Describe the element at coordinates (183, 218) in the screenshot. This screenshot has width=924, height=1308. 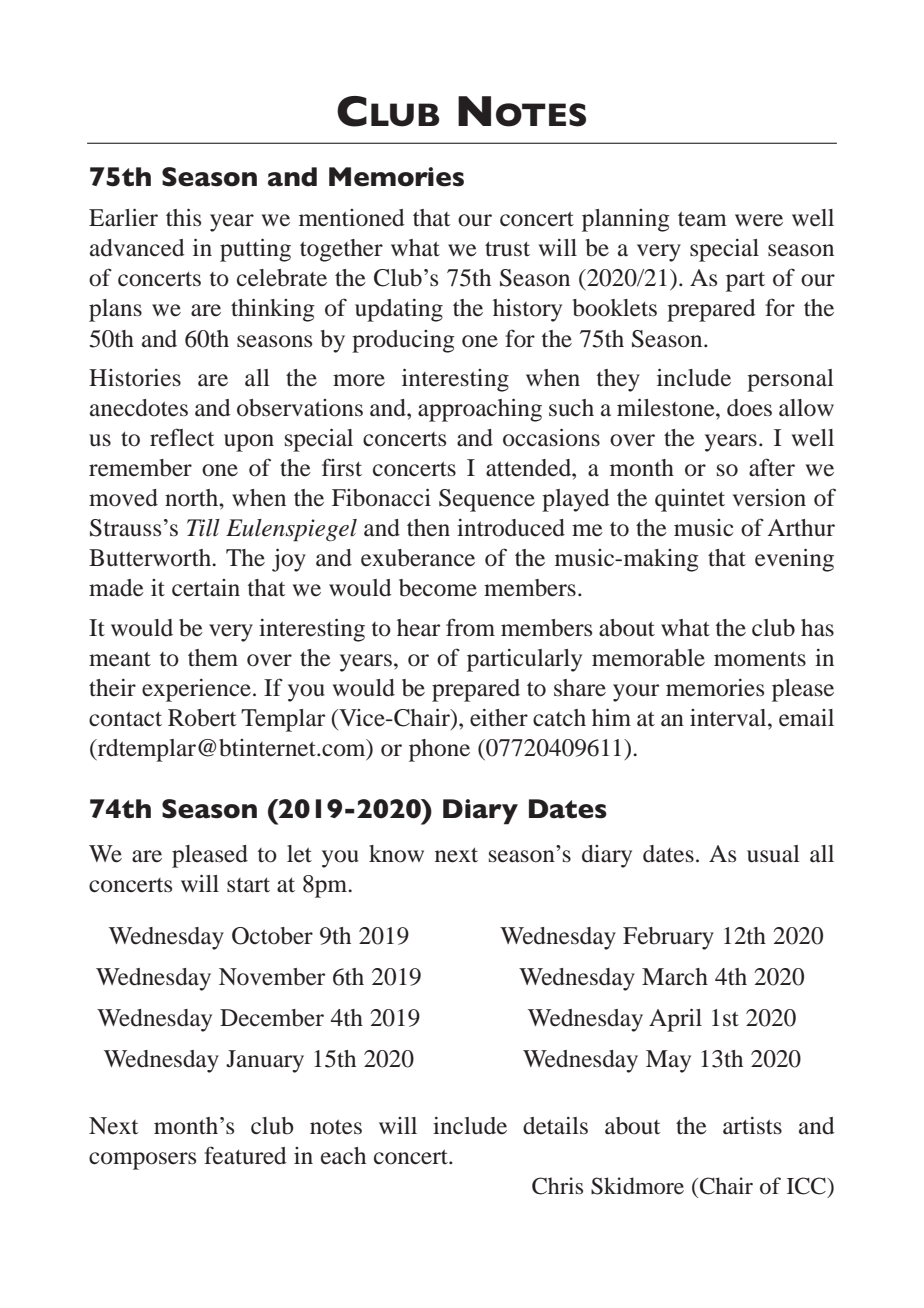
I see `this` at that location.
